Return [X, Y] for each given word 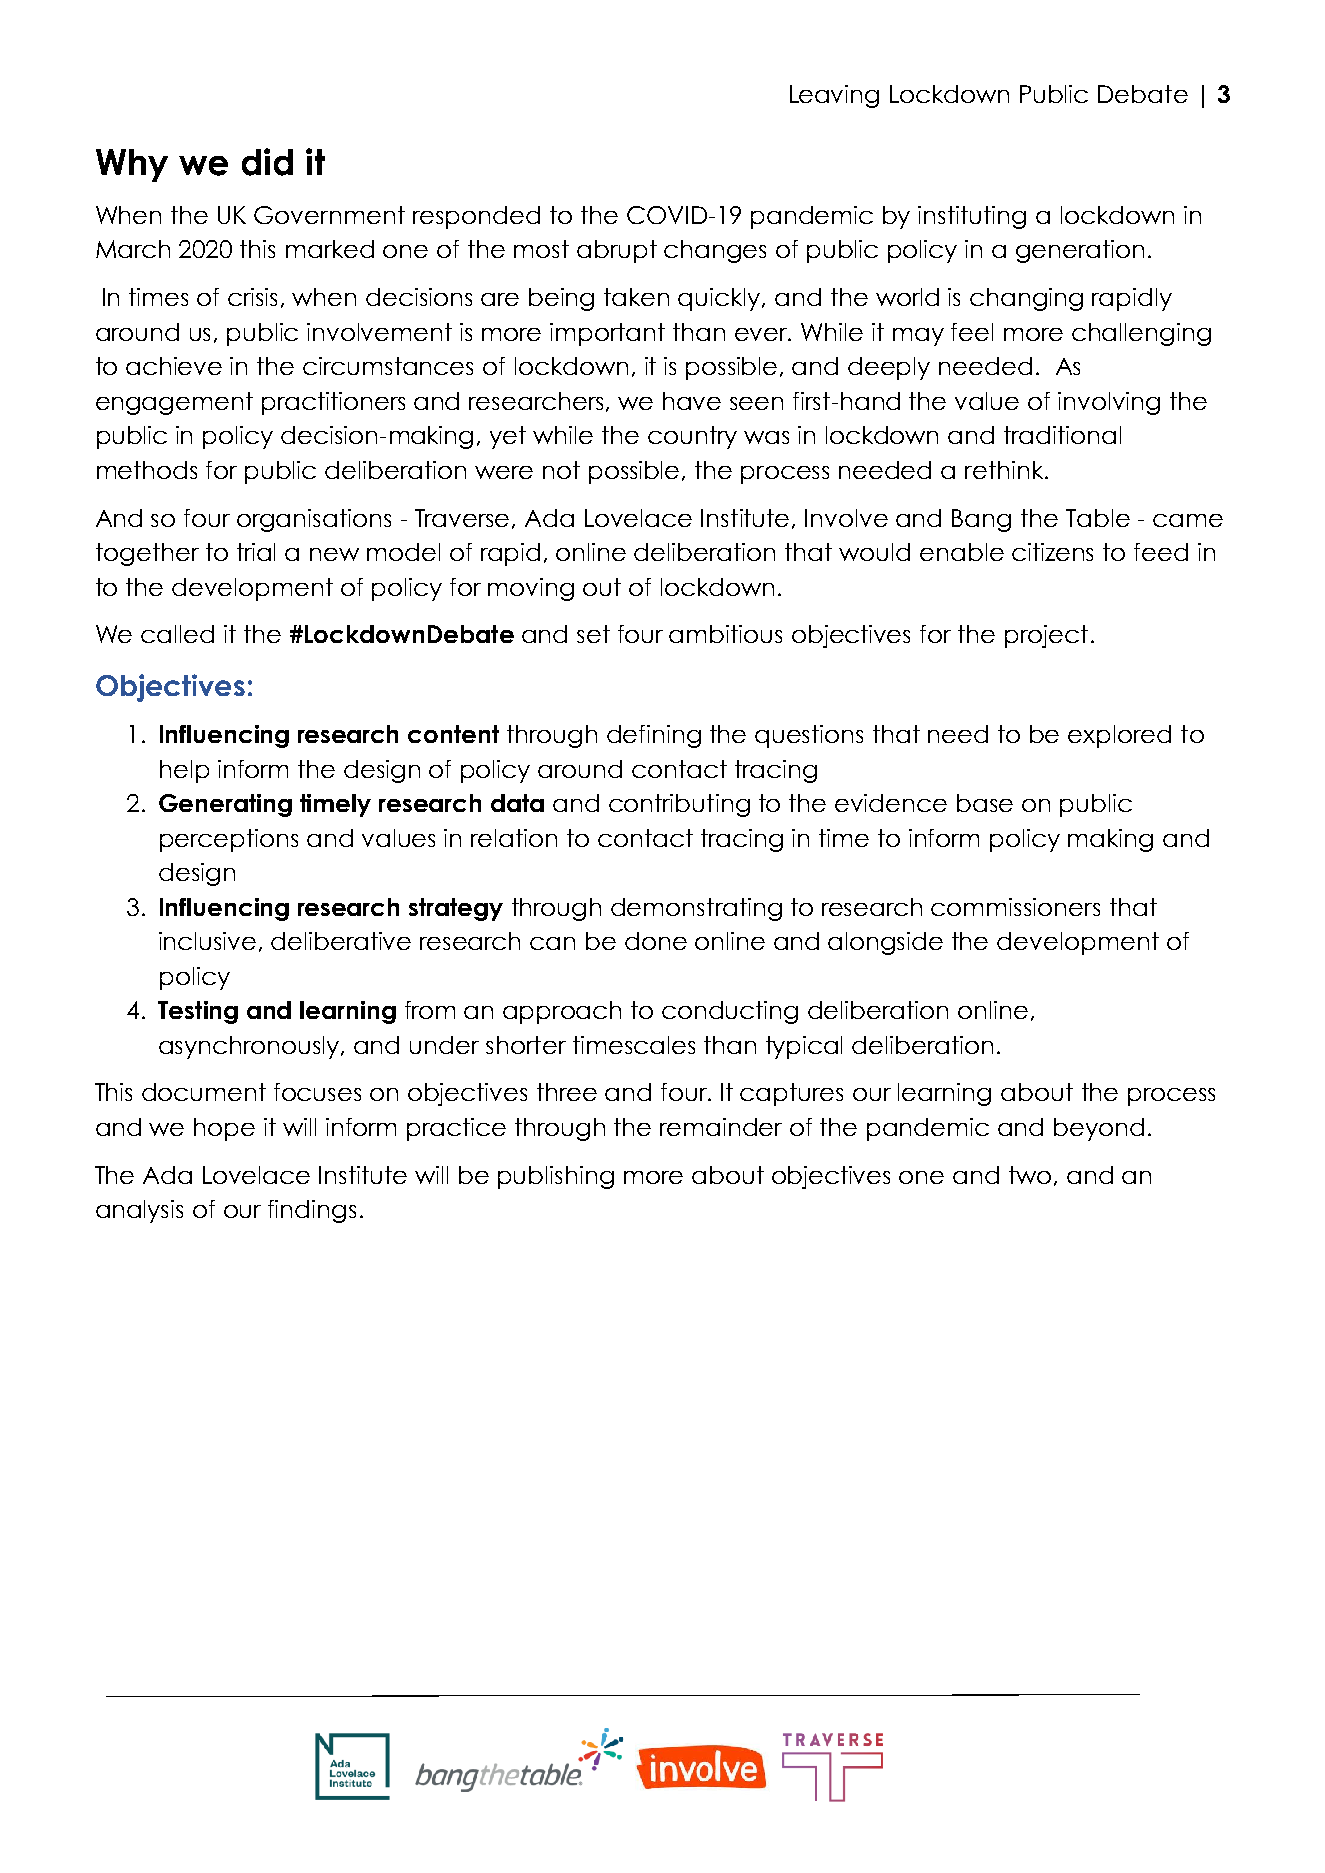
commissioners [1015, 907]
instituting [972, 217]
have [692, 401]
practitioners [333, 403]
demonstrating [696, 909]
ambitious [725, 634]
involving [1109, 403]
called [177, 634]
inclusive [207, 941]
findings [312, 1211]
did [267, 162]
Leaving [834, 96]
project [1046, 636]
